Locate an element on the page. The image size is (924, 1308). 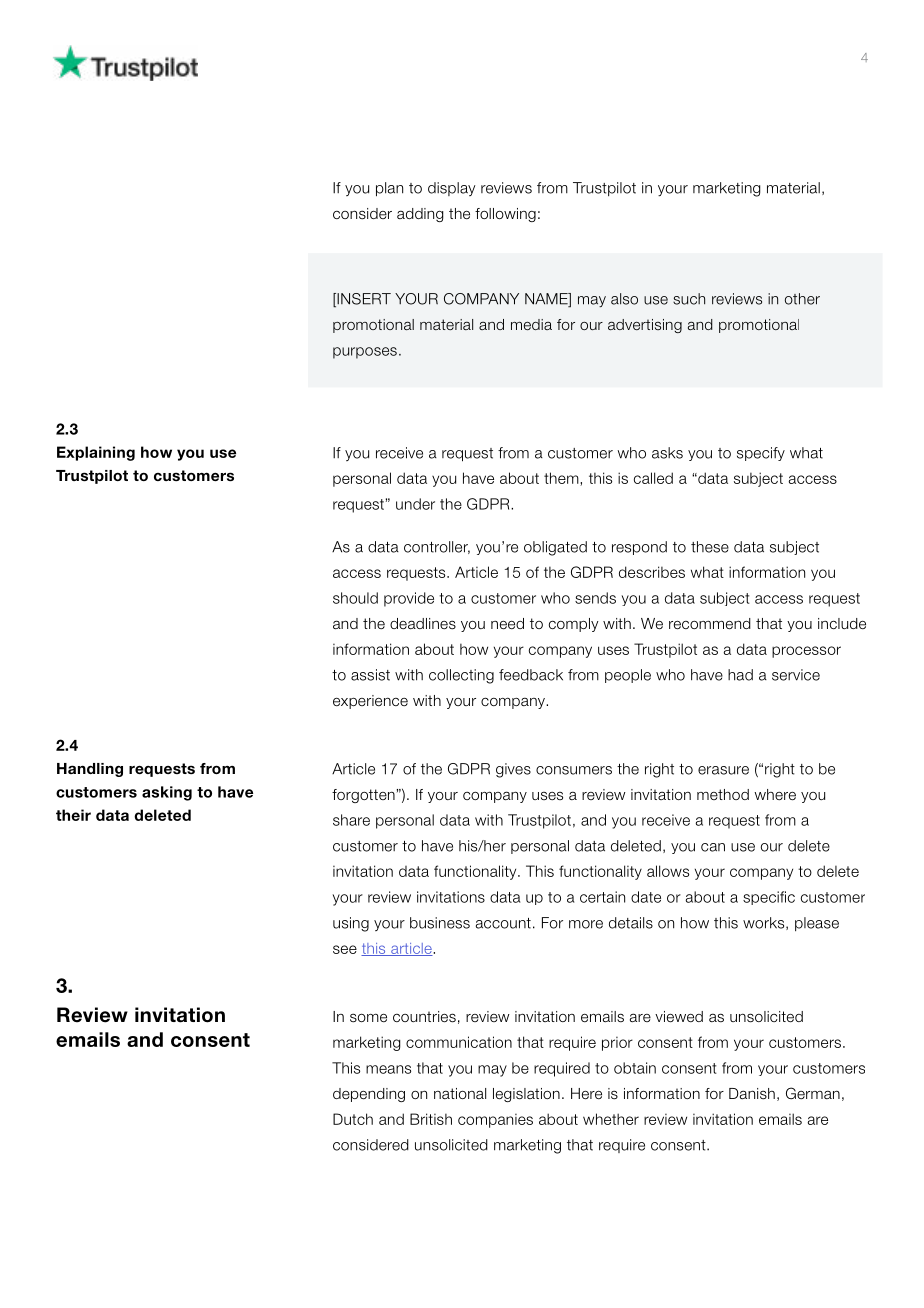
national is located at coordinates (460, 1093).
